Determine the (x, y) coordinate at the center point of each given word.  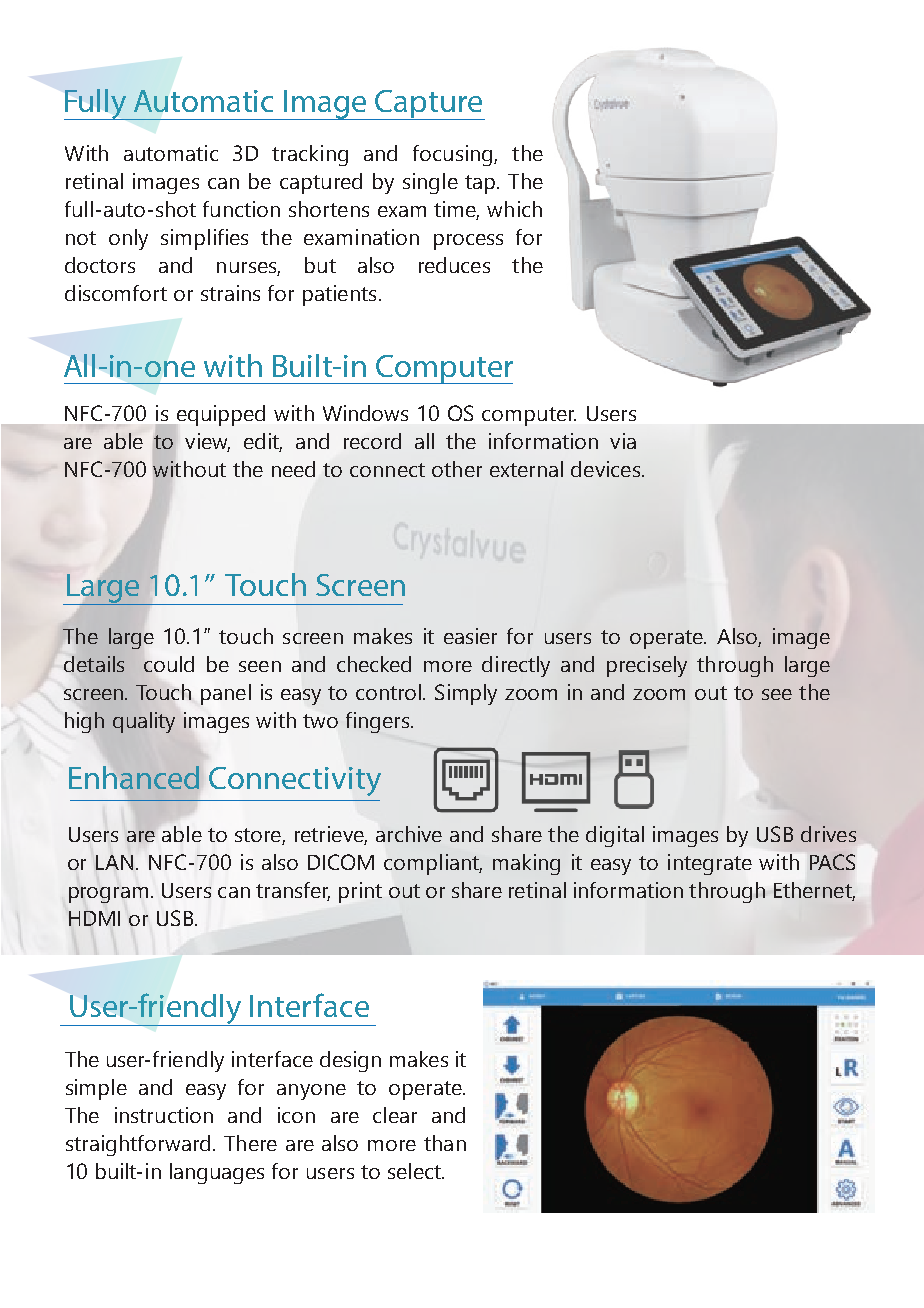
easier (470, 636)
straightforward (138, 1145)
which (514, 209)
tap (481, 184)
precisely (647, 666)
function (241, 209)
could (169, 664)
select (415, 1171)
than (445, 1143)
